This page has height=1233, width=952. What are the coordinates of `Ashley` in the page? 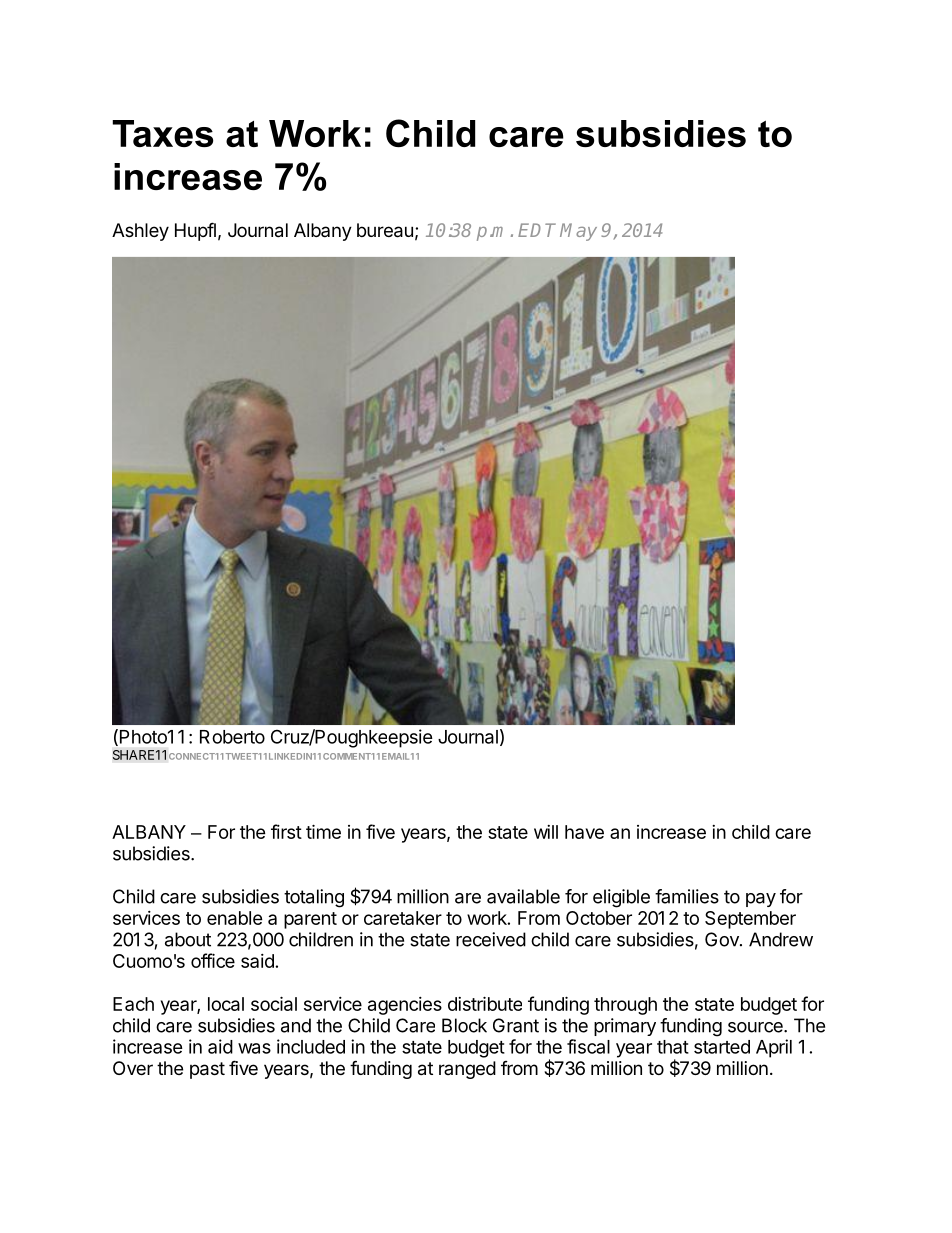 It's located at (140, 232).
